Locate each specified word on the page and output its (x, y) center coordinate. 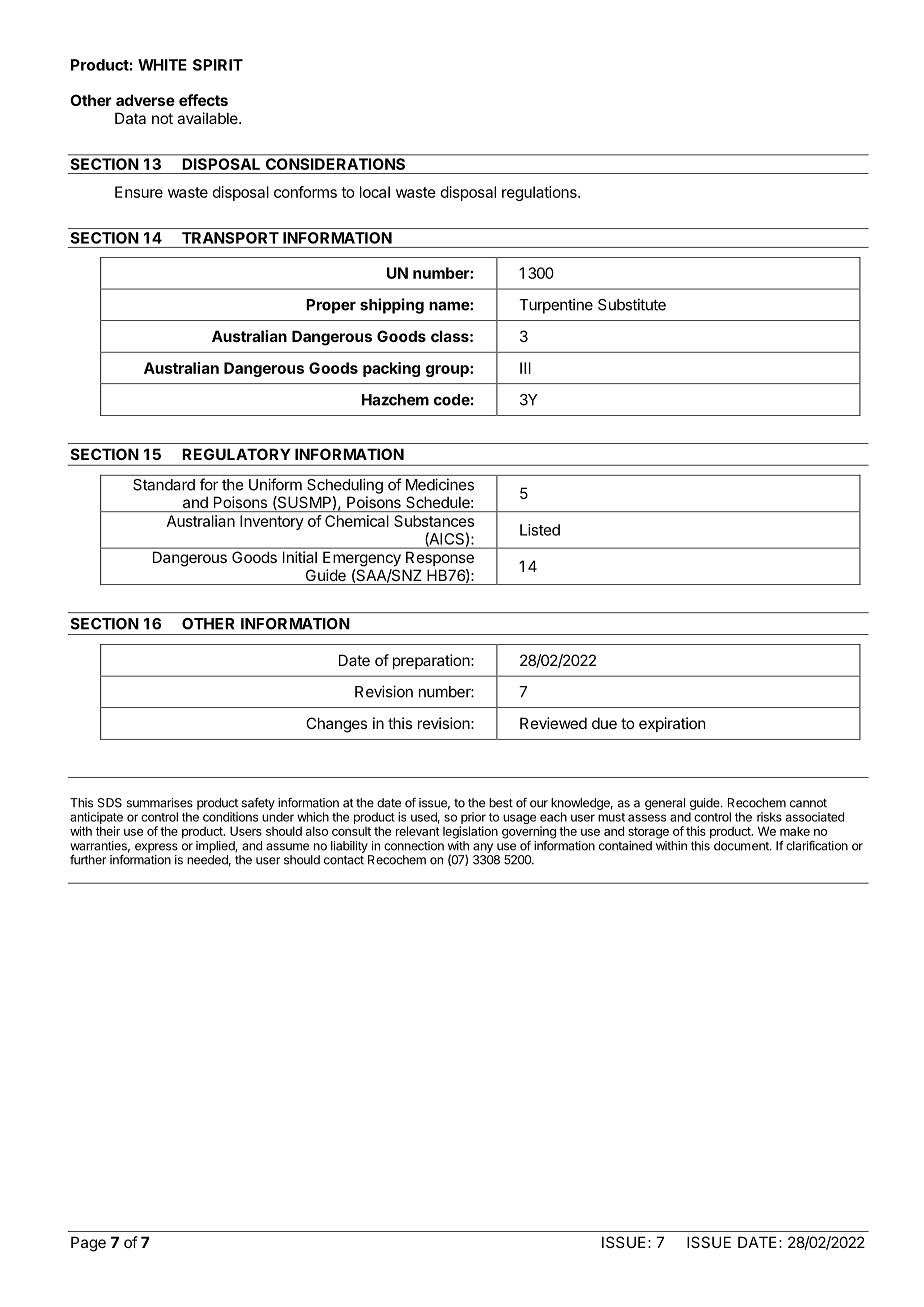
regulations (540, 193)
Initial (300, 557)
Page (88, 1244)
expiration (672, 724)
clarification (817, 845)
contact (344, 860)
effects (203, 100)
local (375, 192)
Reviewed (553, 723)
